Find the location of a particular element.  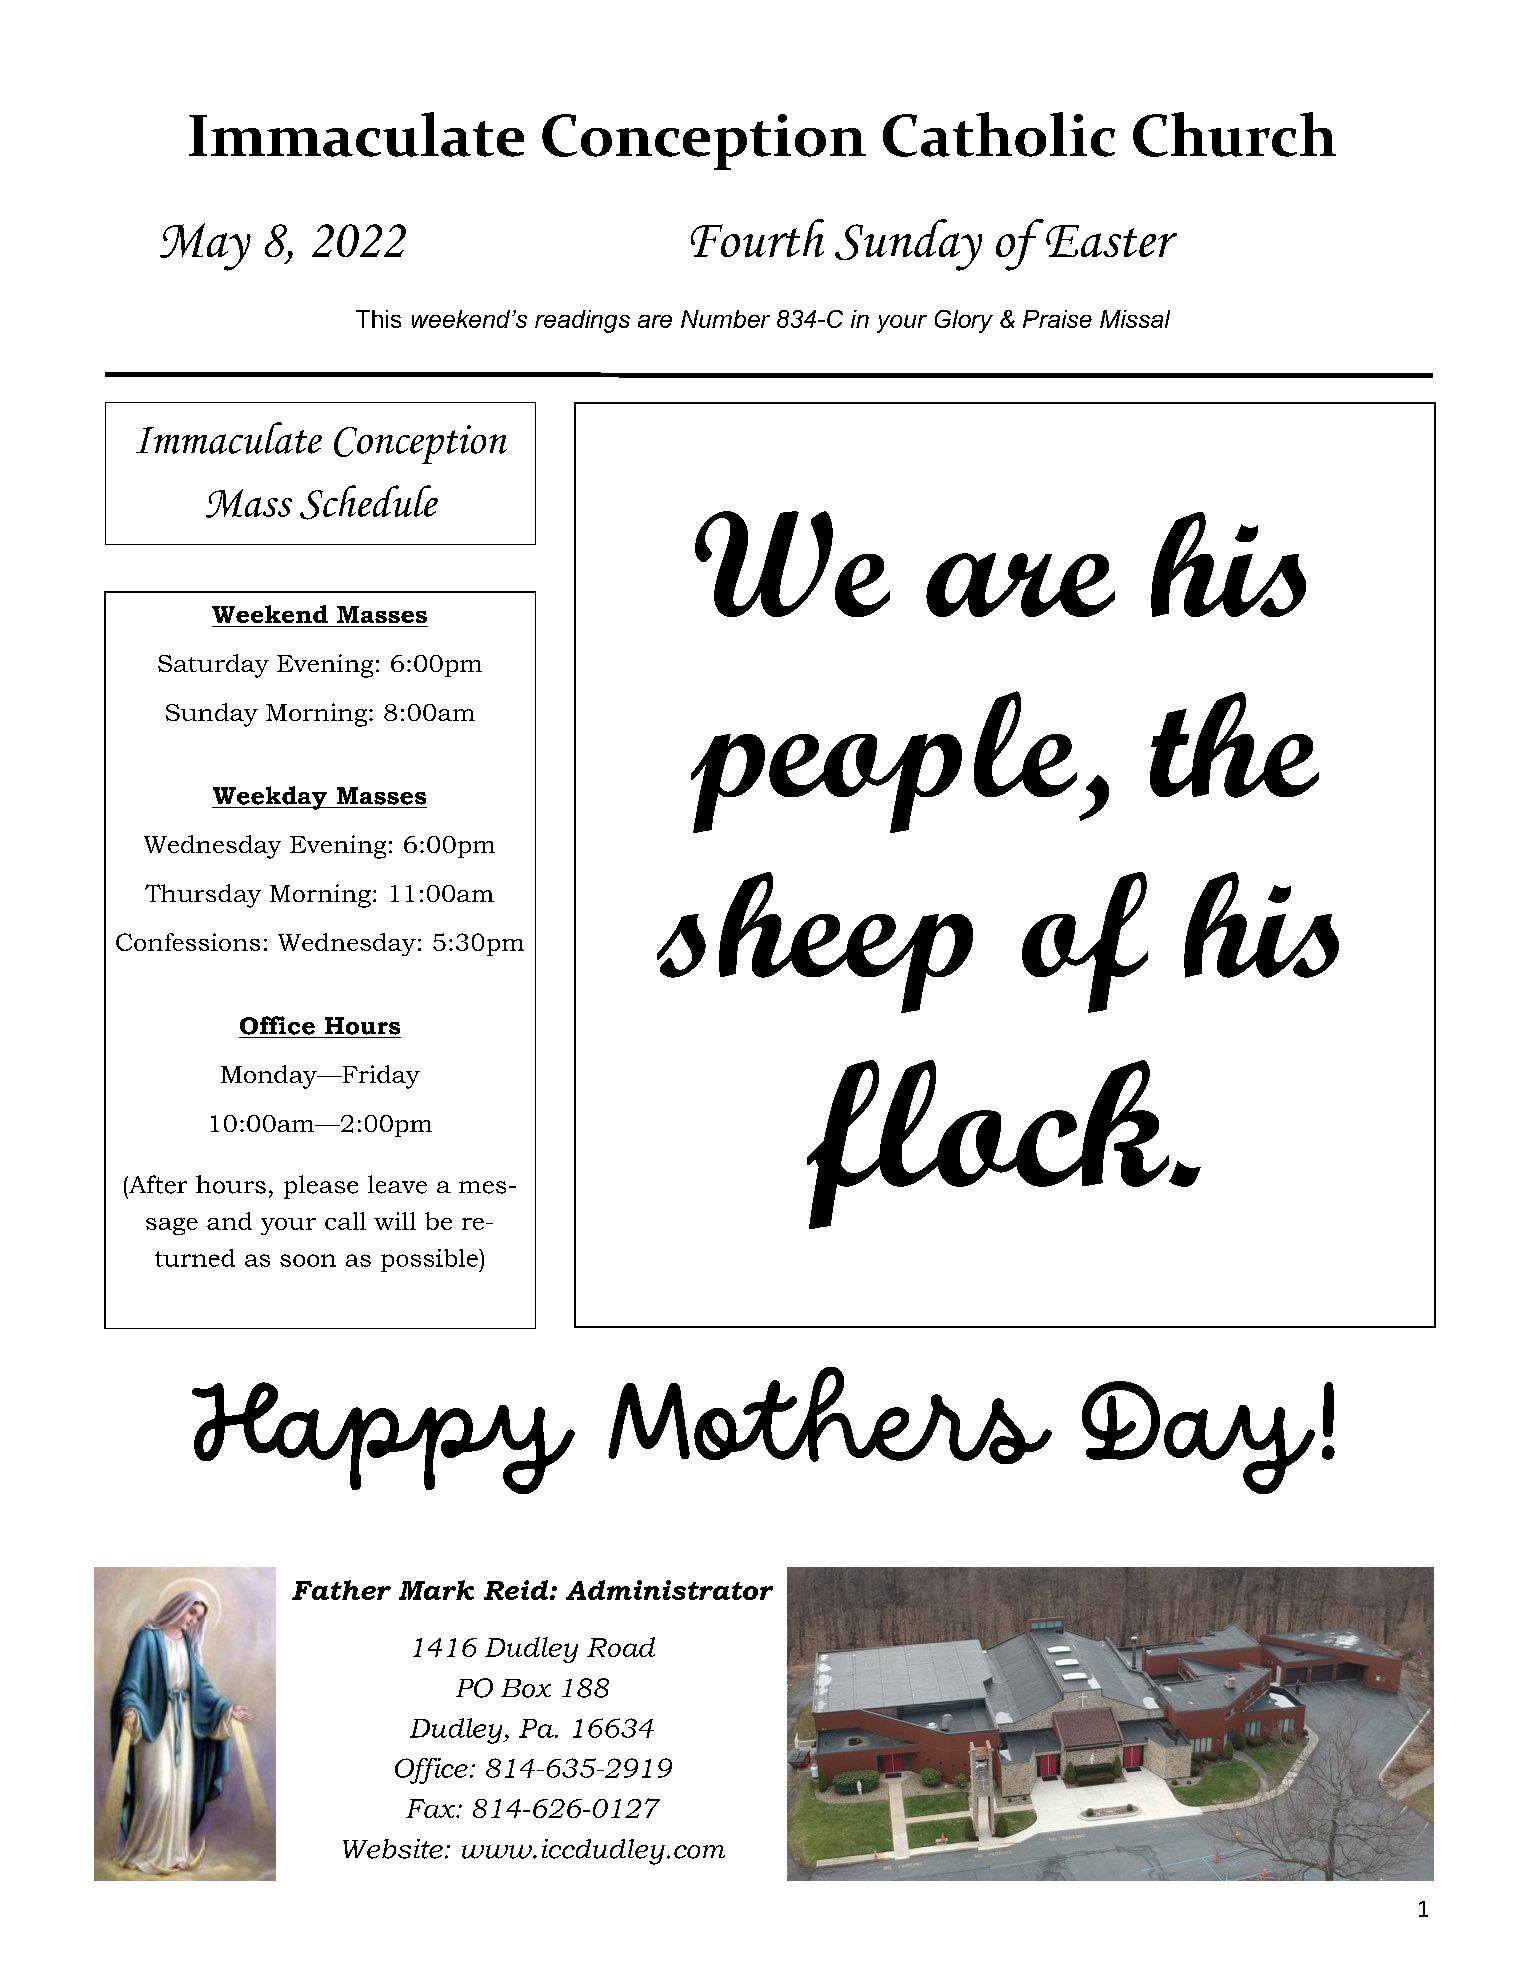

Easter is located at coordinates (1111, 241).
